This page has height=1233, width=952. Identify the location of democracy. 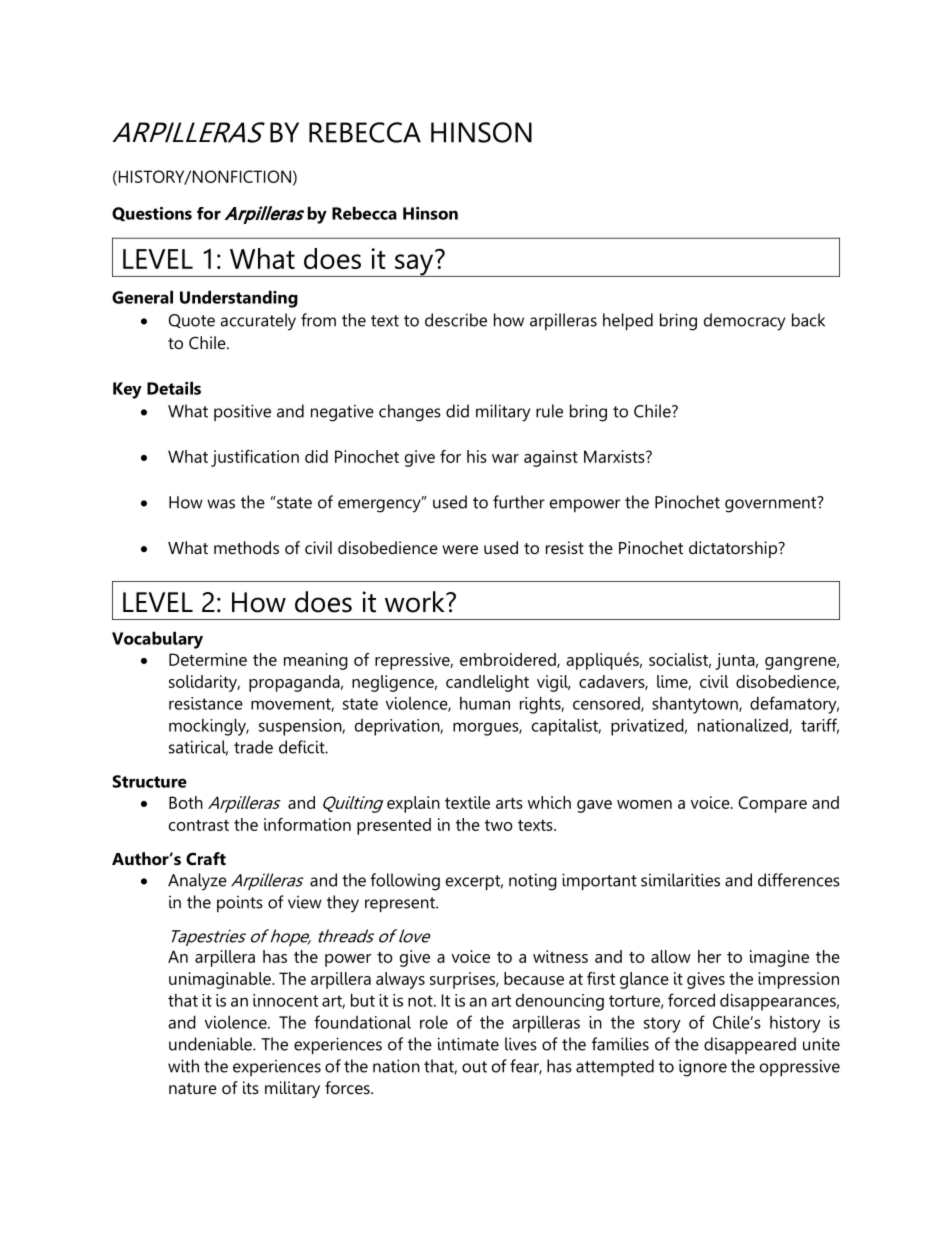
(744, 322).
